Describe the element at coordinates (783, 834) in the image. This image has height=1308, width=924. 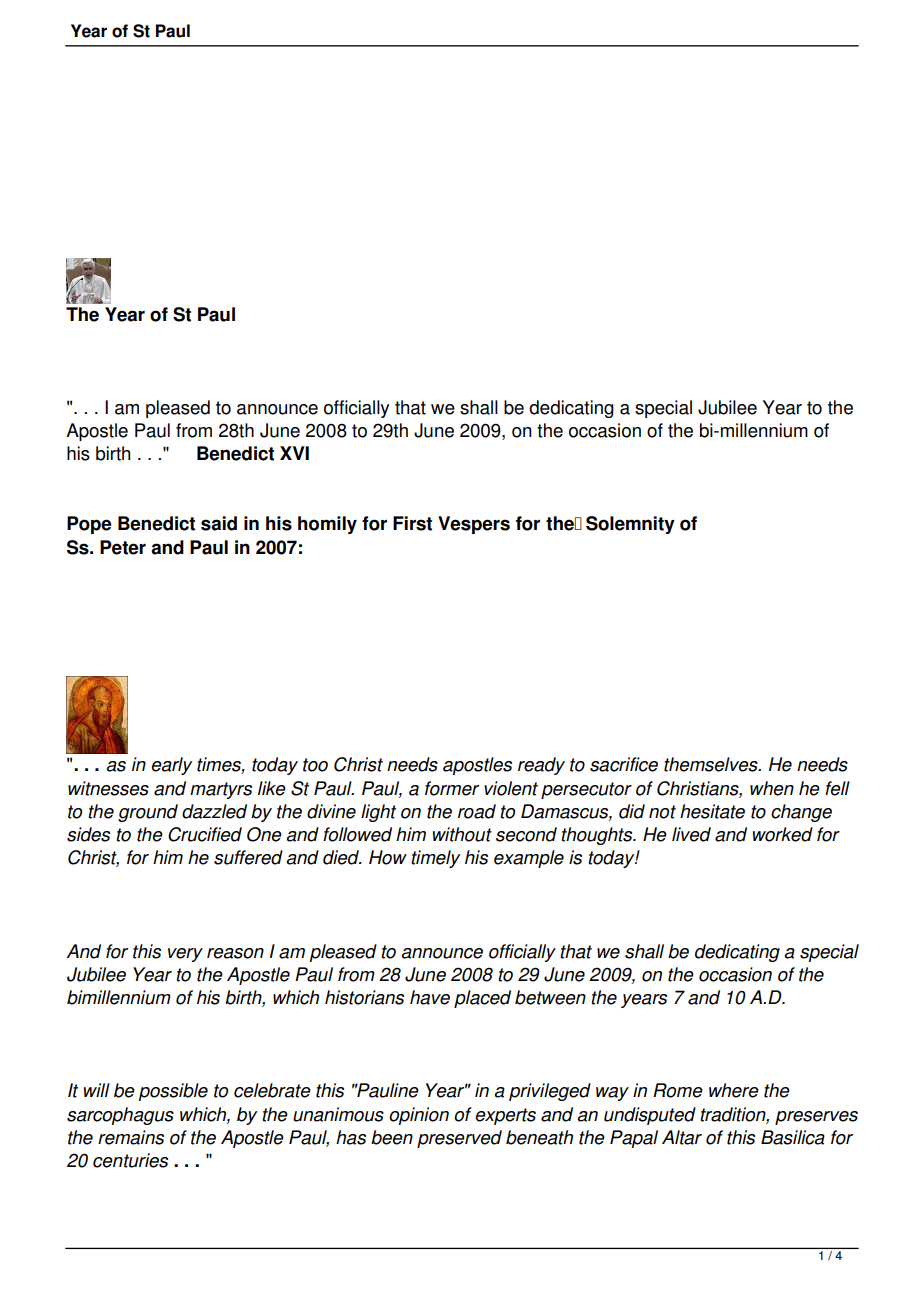
I see `worked` at that location.
